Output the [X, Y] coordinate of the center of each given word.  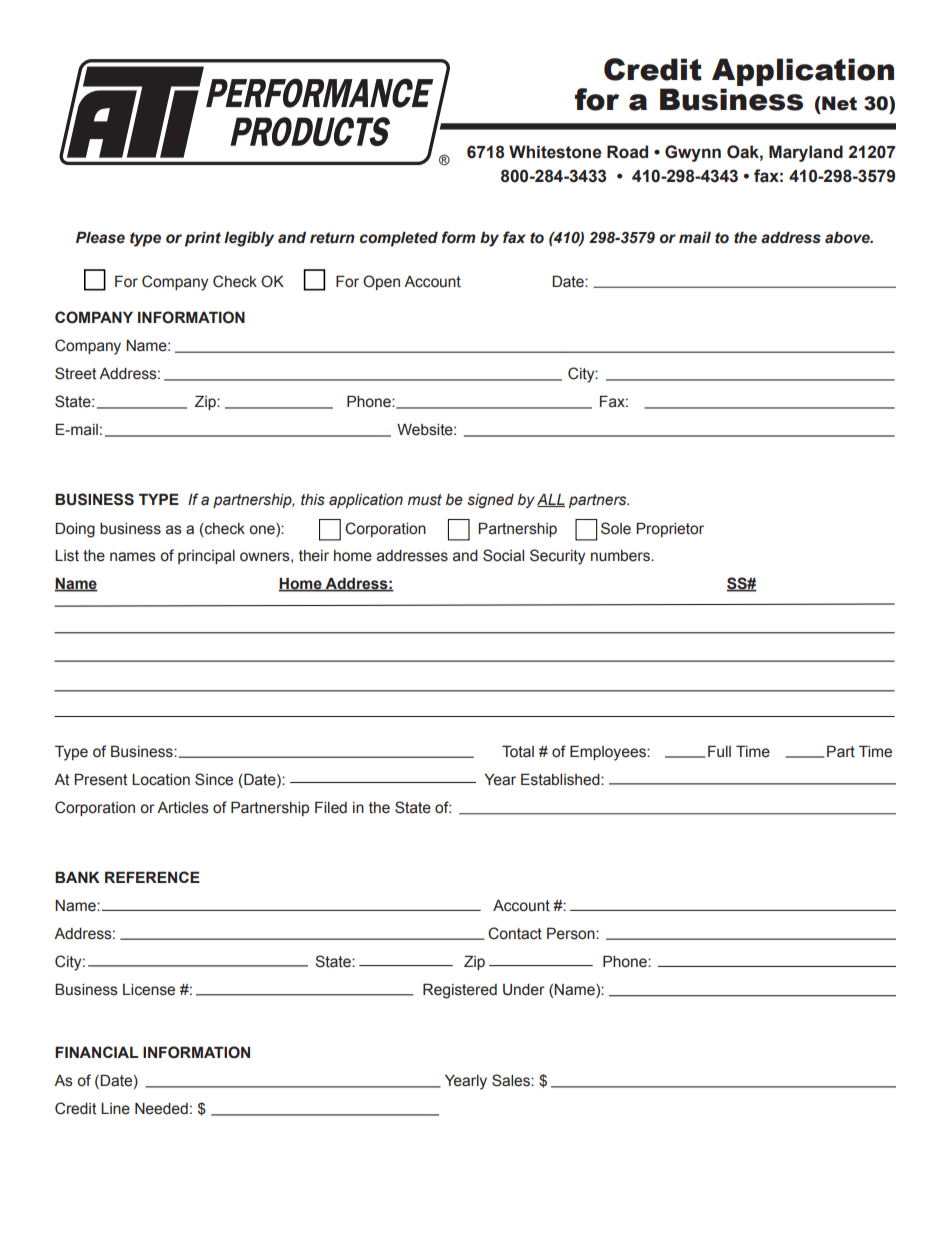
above [848, 237]
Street [75, 373]
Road [627, 152]
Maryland [806, 153]
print [203, 239]
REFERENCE [152, 877]
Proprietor [670, 529]
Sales [512, 1080]
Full [719, 751]
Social [503, 555]
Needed [161, 1109]
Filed [331, 807]
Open [381, 282]
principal [206, 557]
